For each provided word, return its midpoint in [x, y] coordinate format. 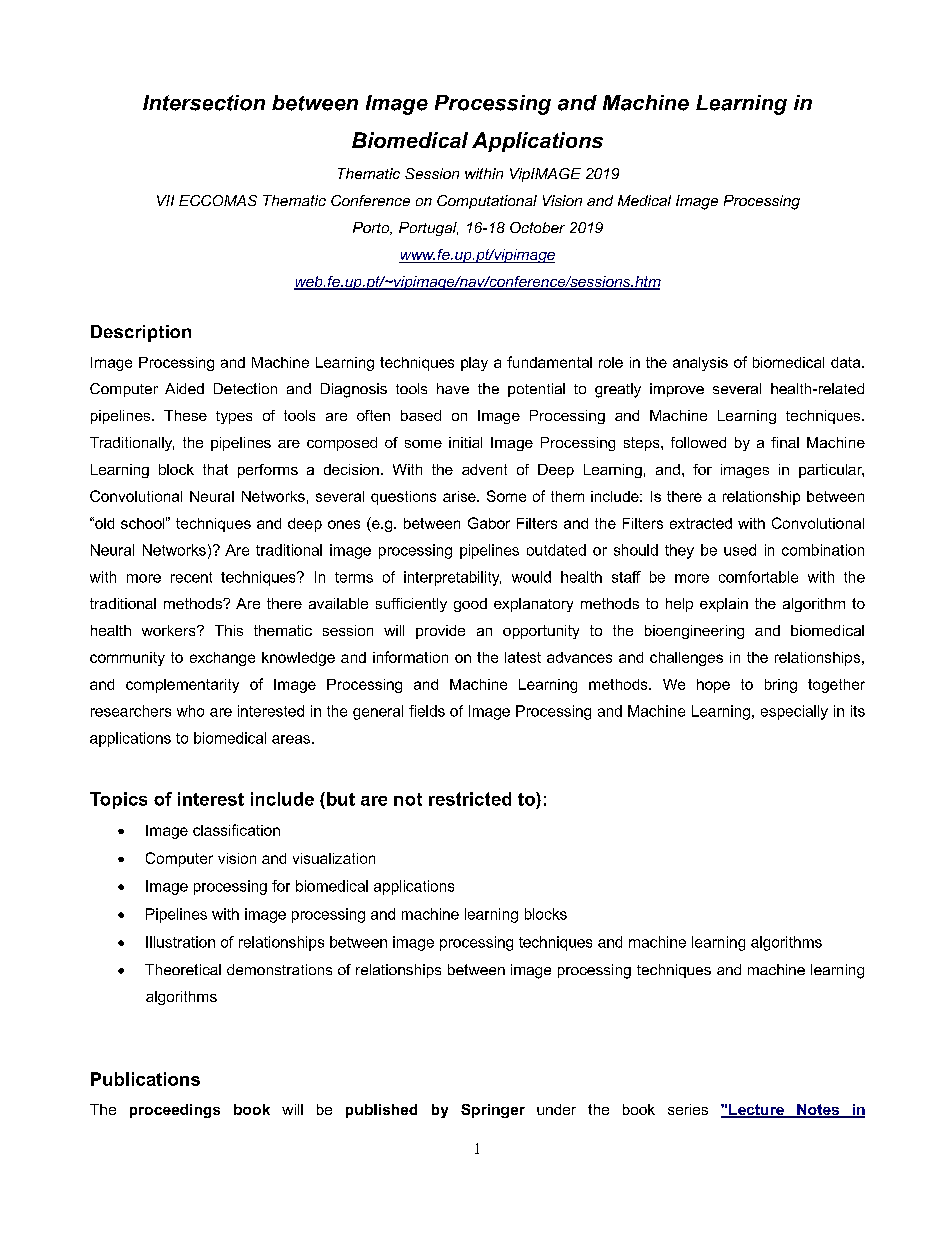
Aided [184, 388]
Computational [487, 202]
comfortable [758, 577]
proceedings [175, 1111]
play [474, 364]
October [537, 227]
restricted [470, 799]
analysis [700, 364]
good [470, 605]
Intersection [204, 103]
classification [236, 830]
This [229, 630]
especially [794, 712]
